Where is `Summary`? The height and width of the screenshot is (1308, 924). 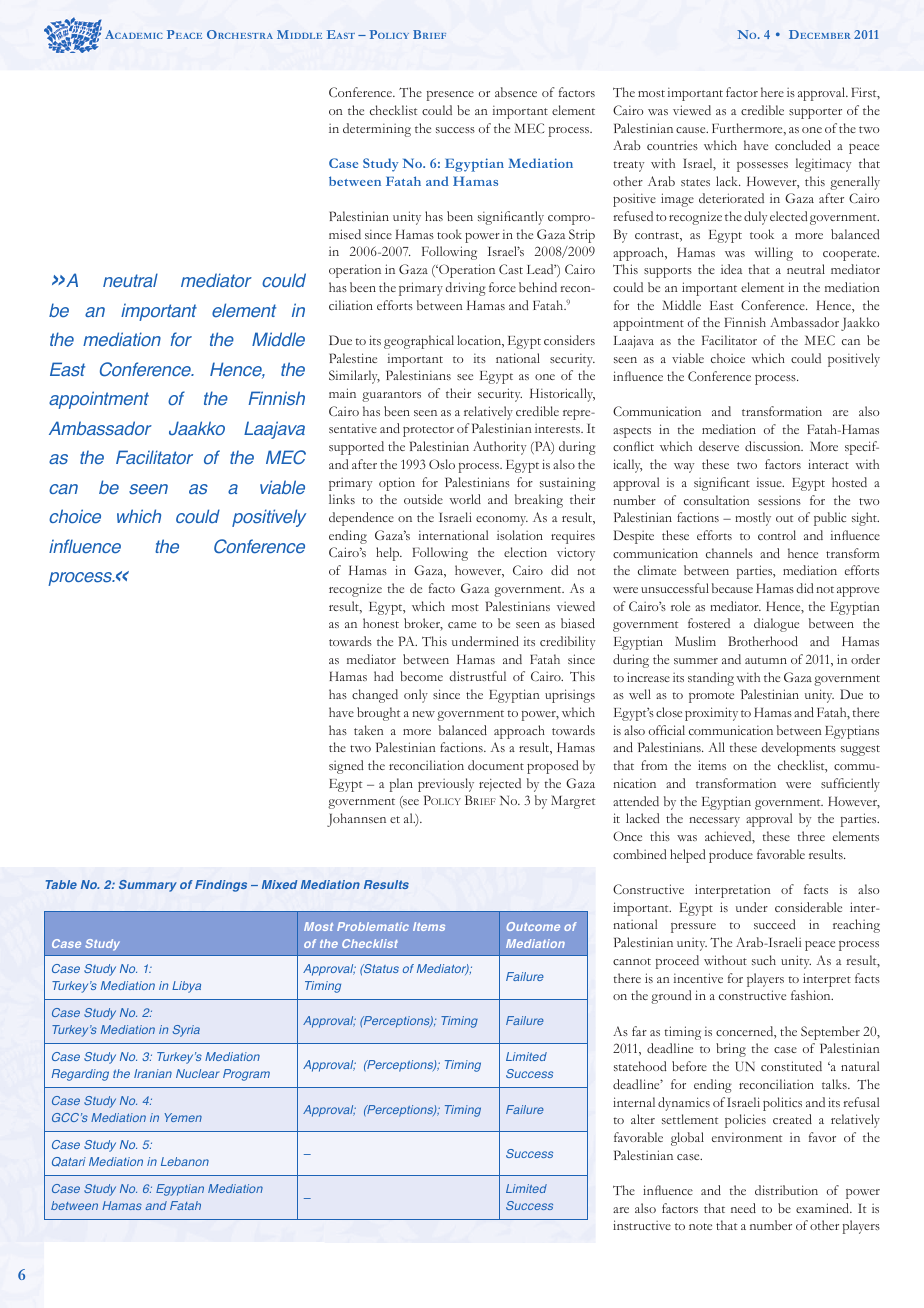 Summary is located at coordinates (148, 886).
